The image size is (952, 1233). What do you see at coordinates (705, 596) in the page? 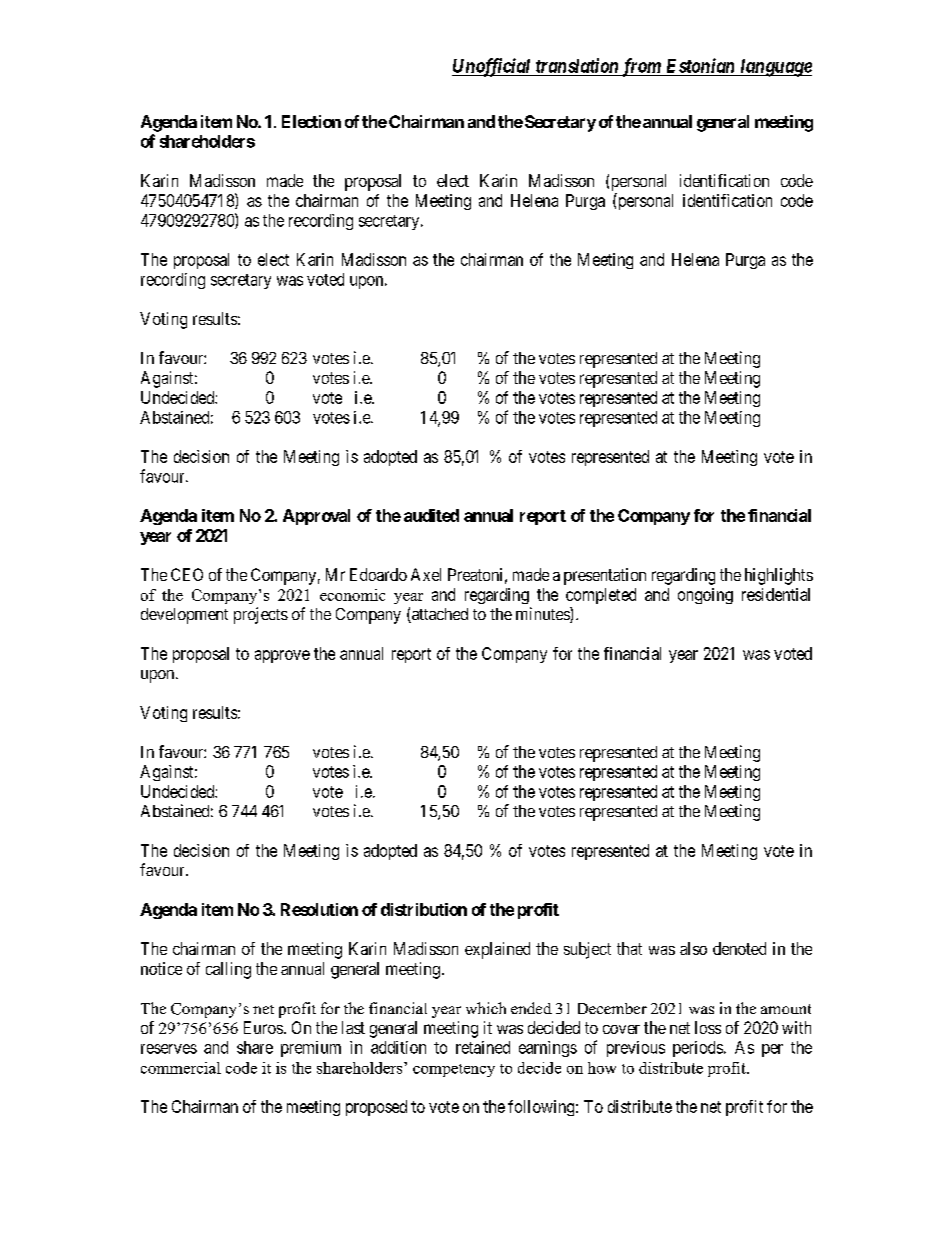
I see `ongoing` at bounding box center [705, 596].
